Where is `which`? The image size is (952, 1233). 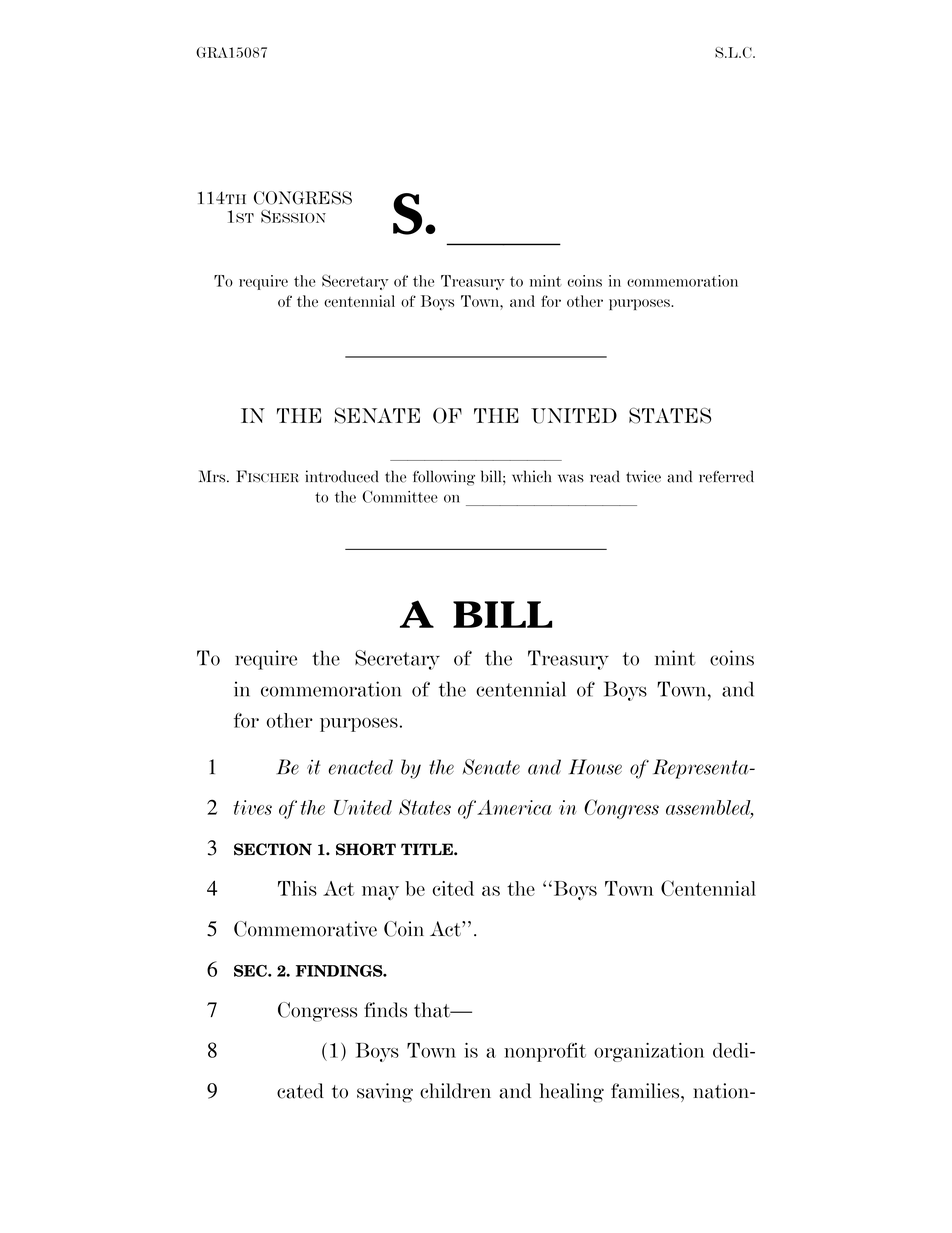
which is located at coordinates (531, 476).
